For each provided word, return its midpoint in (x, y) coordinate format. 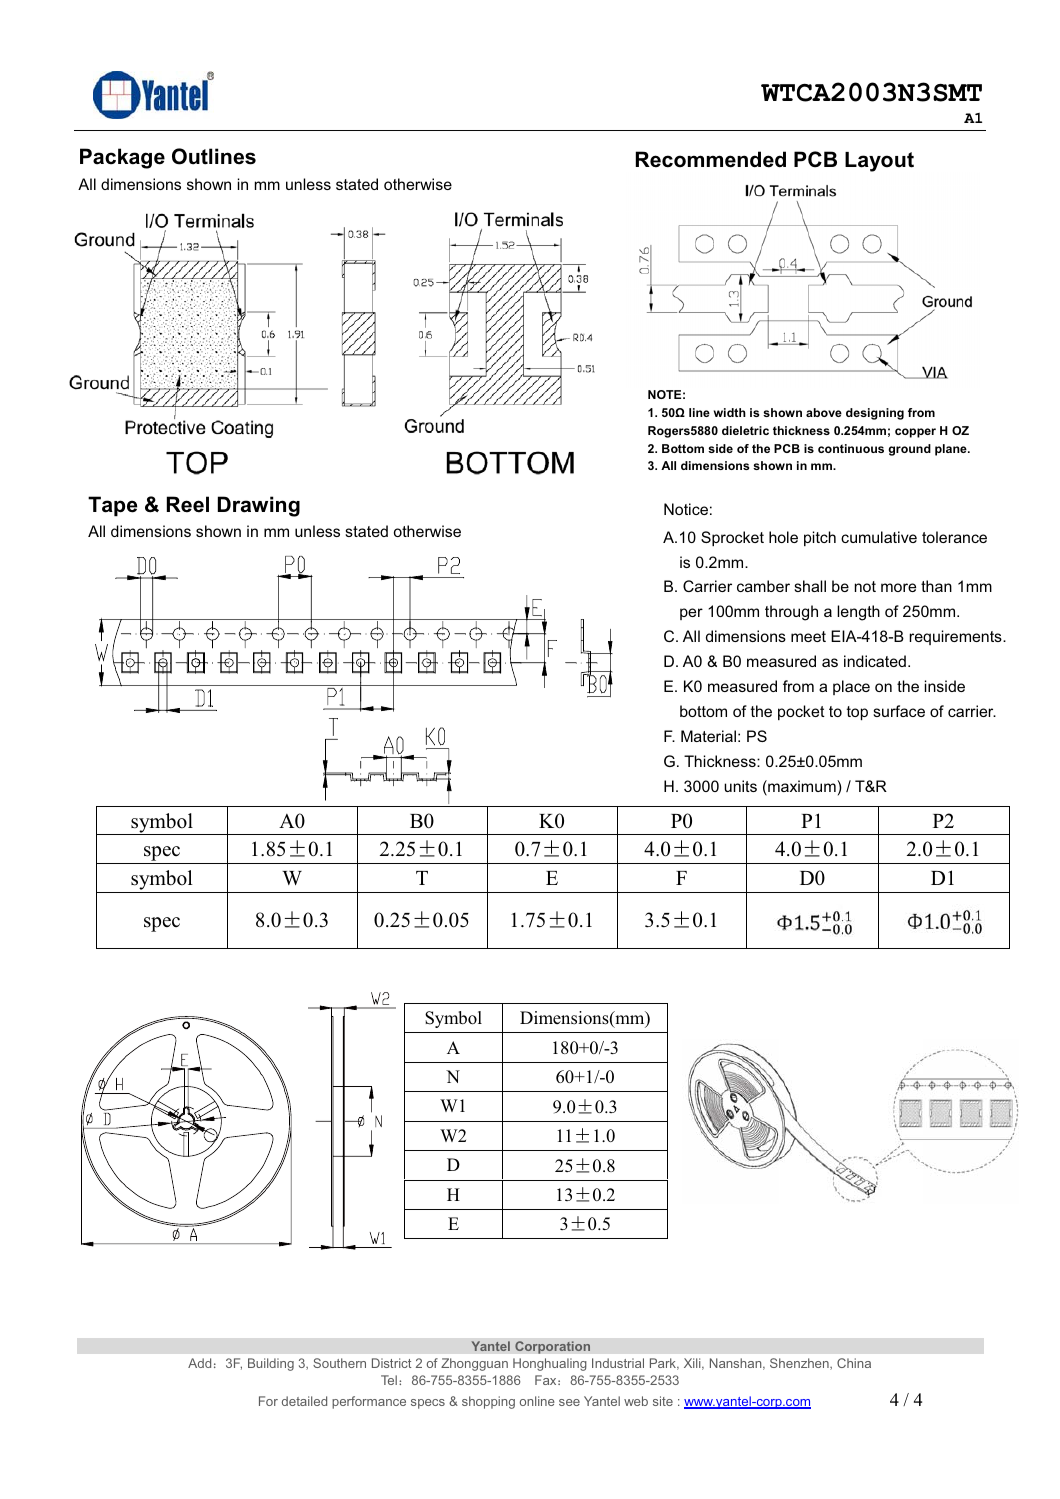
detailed (304, 1401)
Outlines (214, 156)
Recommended (711, 159)
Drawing (259, 506)
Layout (879, 162)
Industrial (618, 1363)
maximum (802, 787)
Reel (188, 504)
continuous (851, 448)
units (740, 786)
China (854, 1363)
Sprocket (732, 538)
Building (271, 1364)
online (537, 1401)
